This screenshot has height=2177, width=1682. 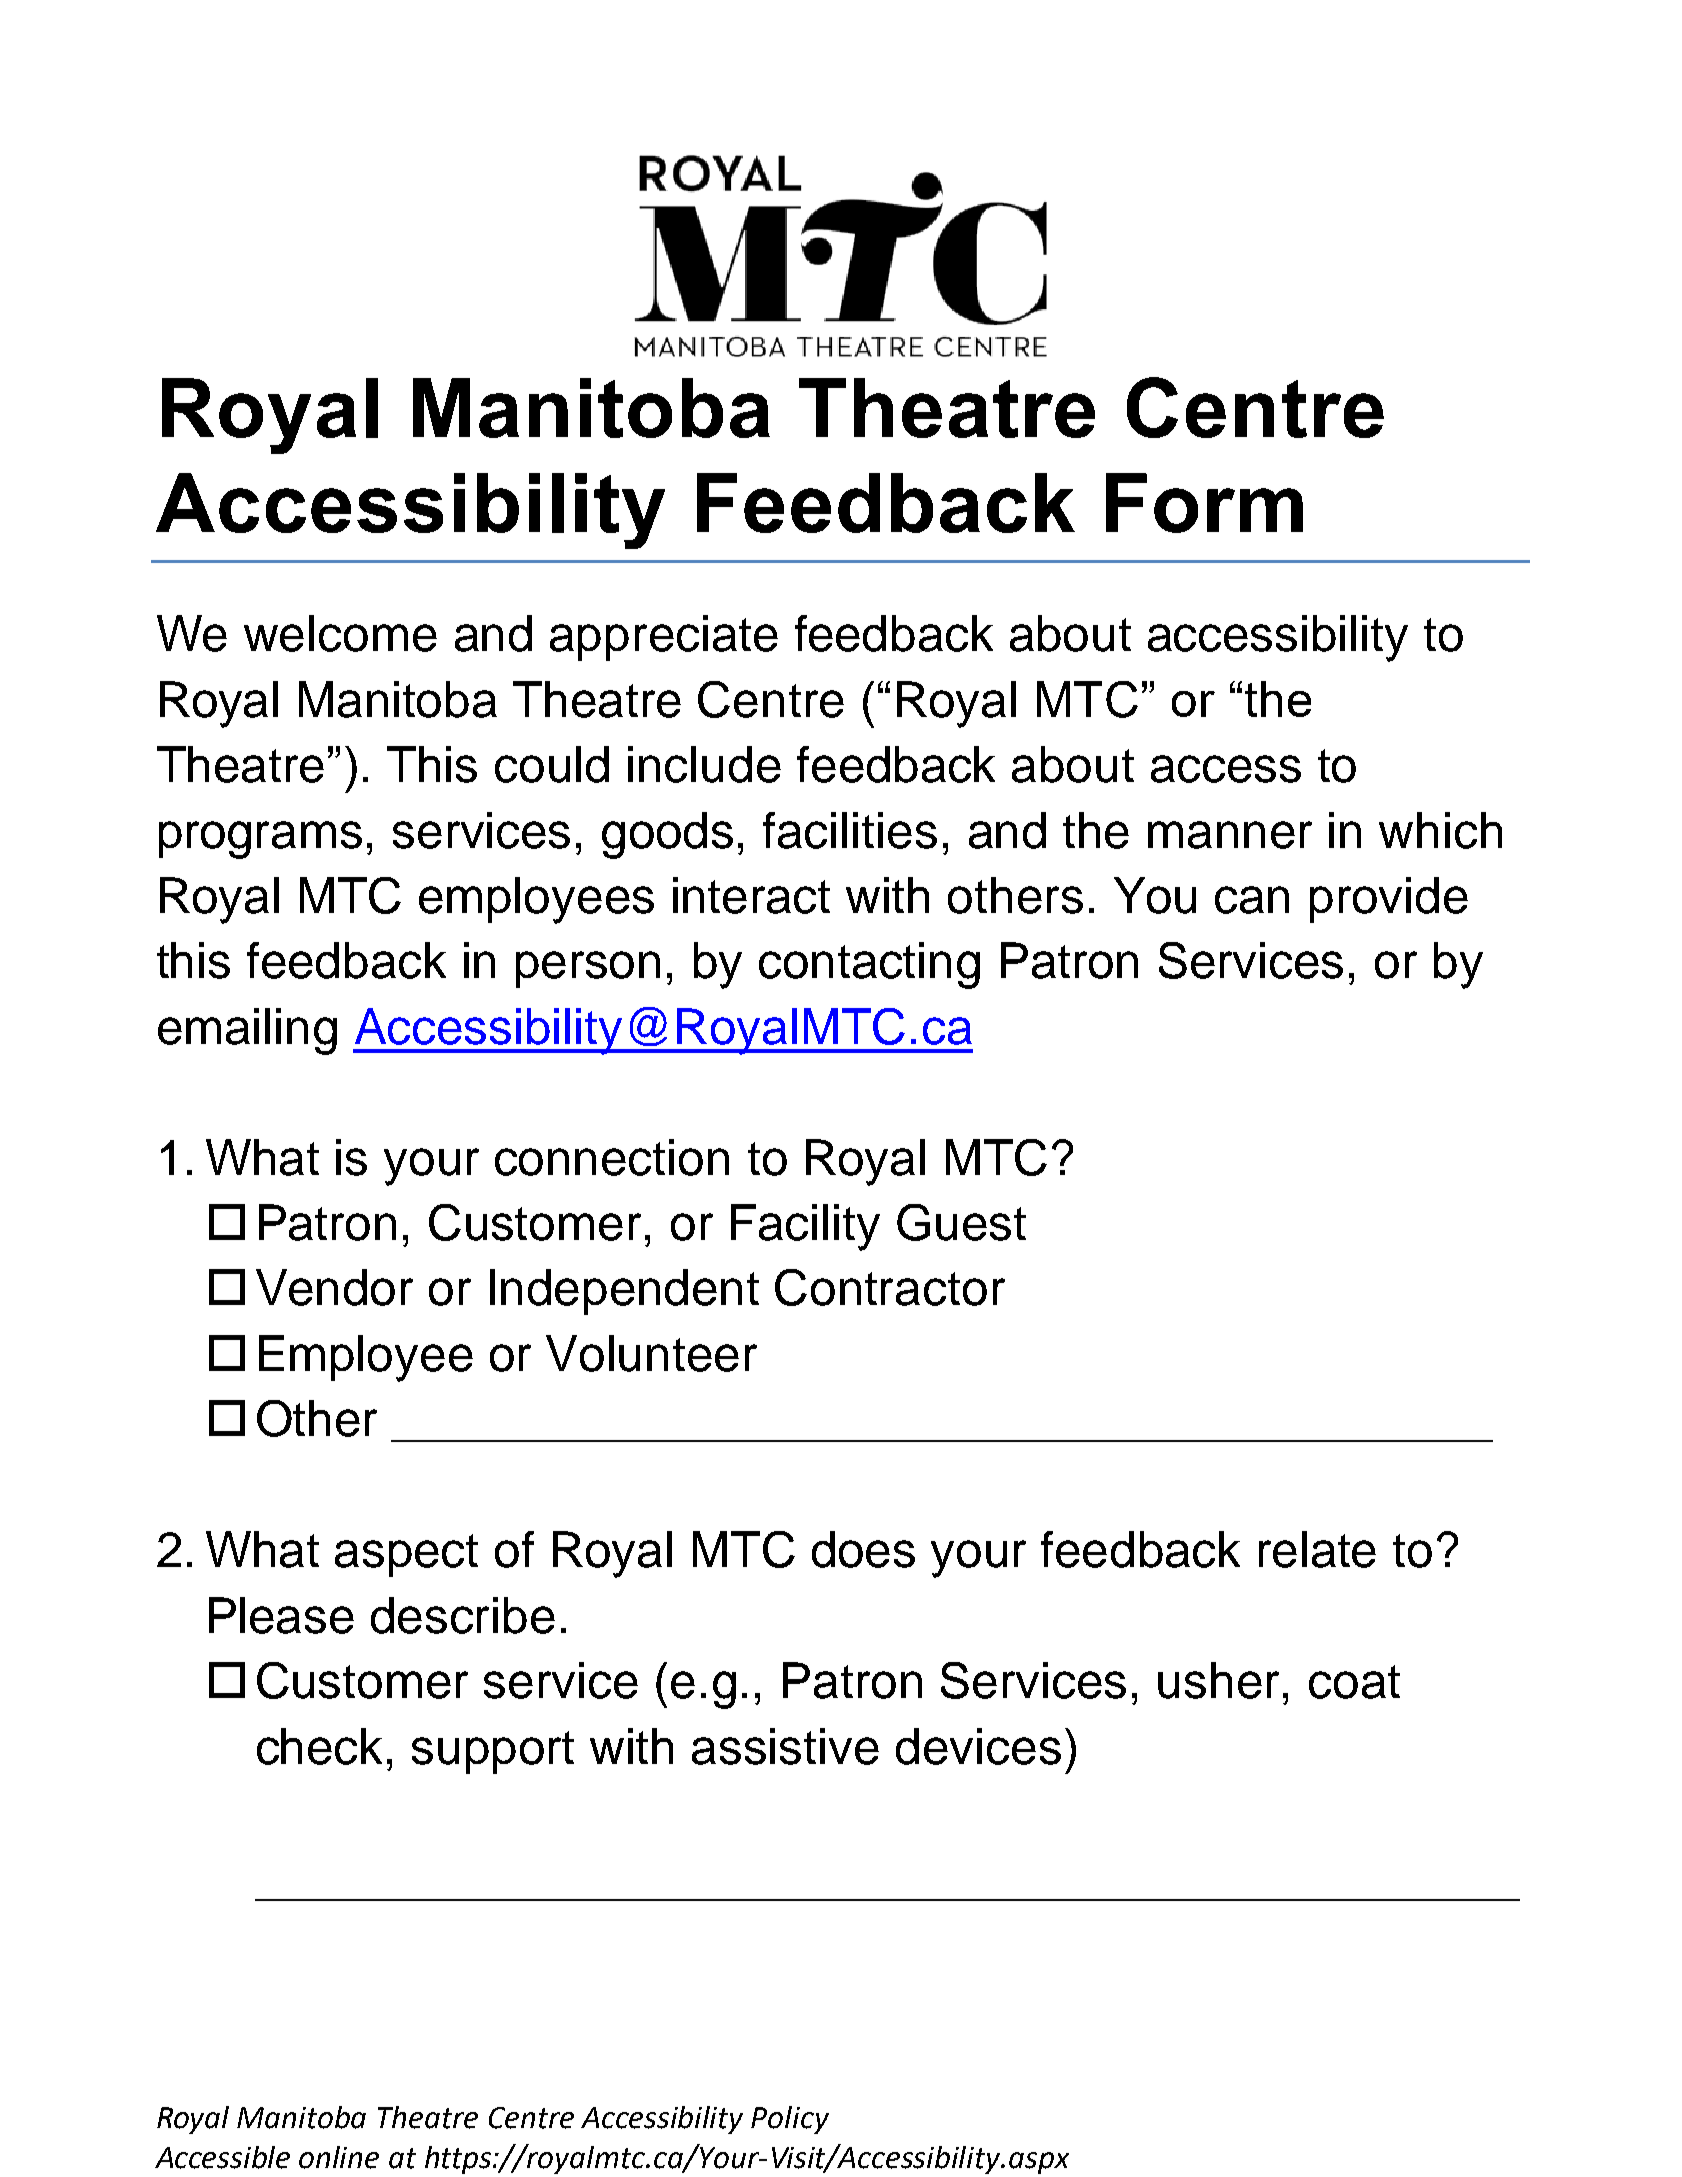 I want to click on relate, so click(x=1317, y=1549).
